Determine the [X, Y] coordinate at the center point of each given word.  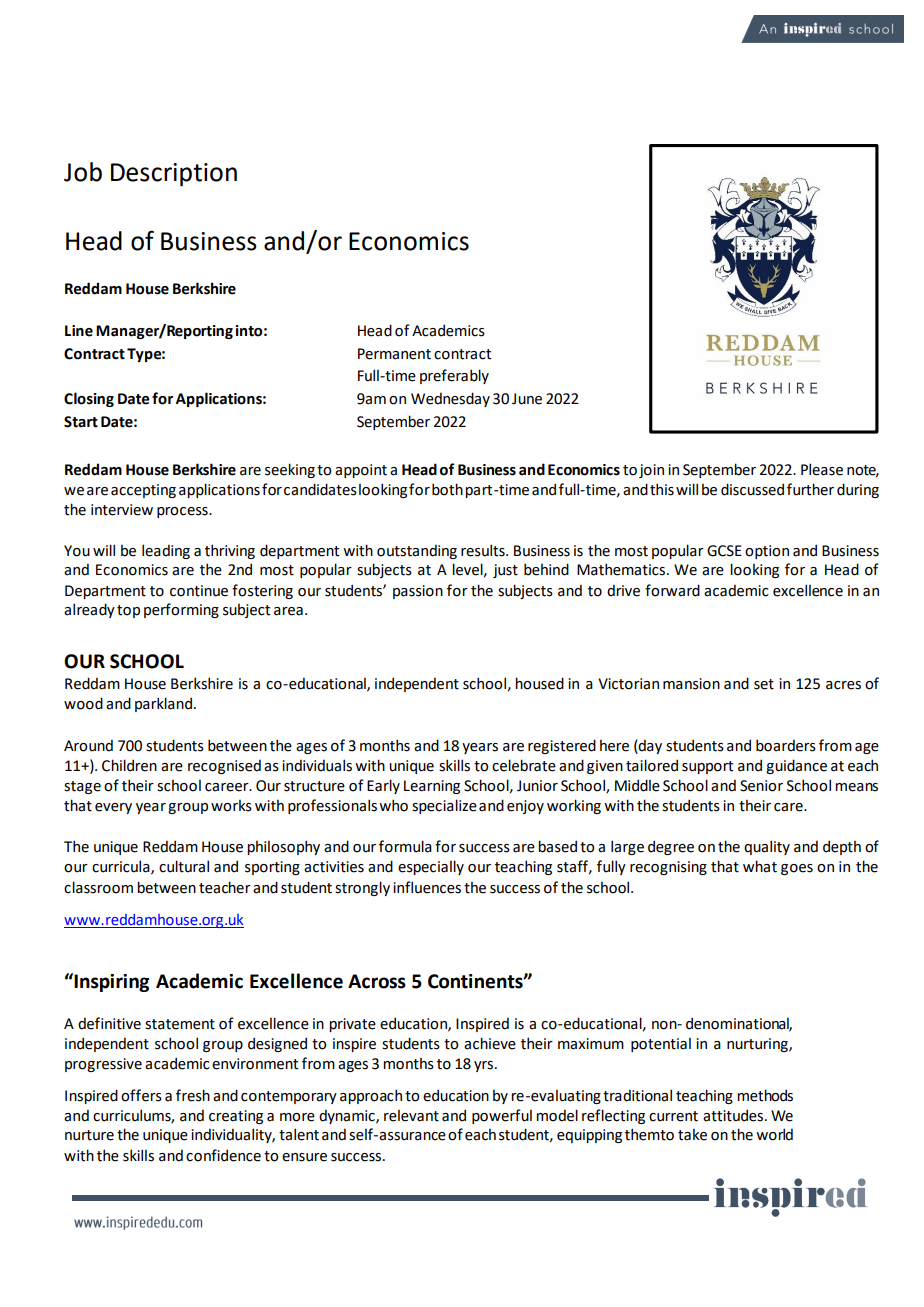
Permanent [394, 354]
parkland [163, 704]
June [527, 399]
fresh [193, 1095]
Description [174, 175]
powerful [502, 1116]
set [764, 684]
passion [418, 592]
